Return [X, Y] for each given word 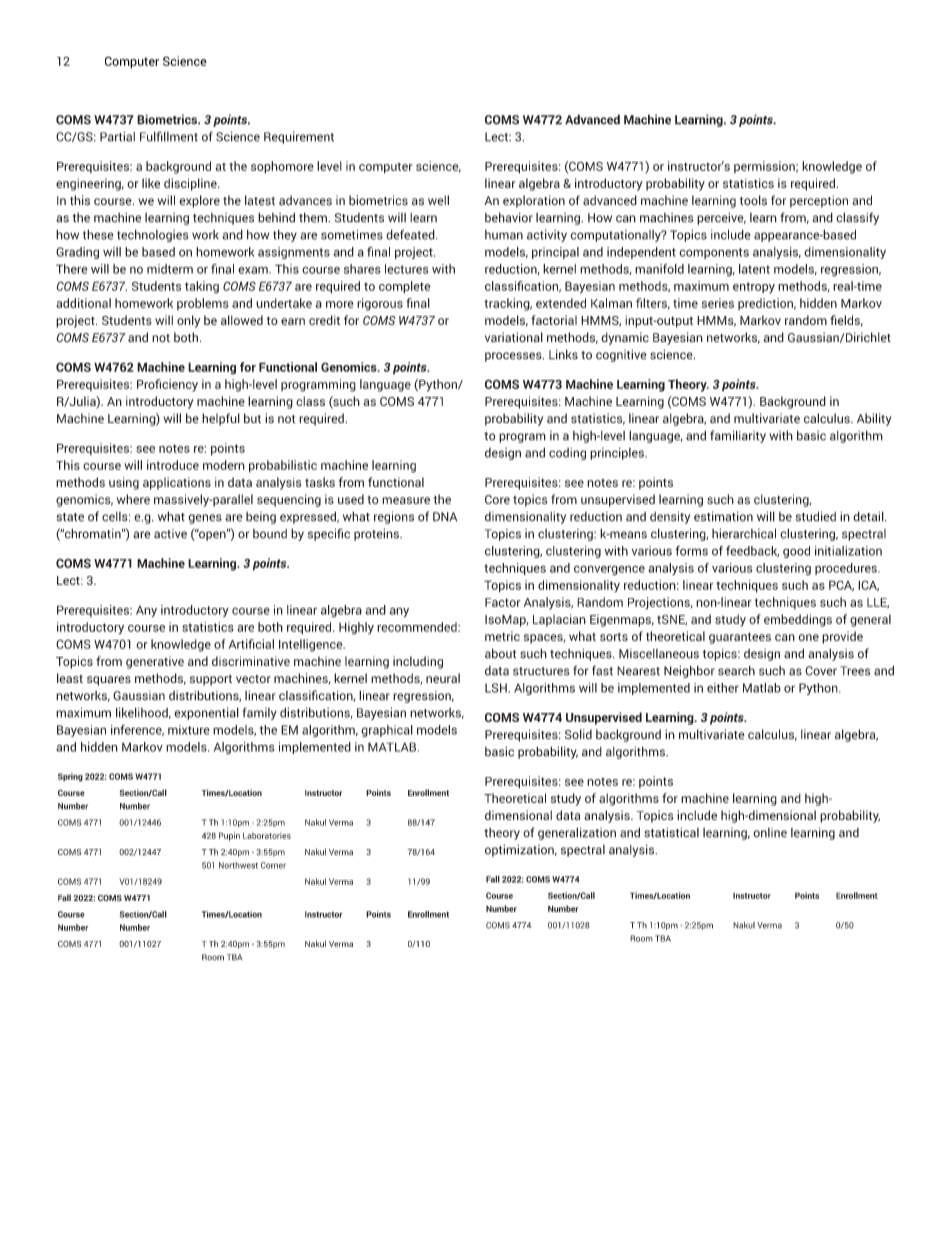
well [438, 200]
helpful [221, 419]
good [796, 552]
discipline [191, 184]
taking [202, 287]
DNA [445, 517]
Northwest [238, 865]
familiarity [738, 436]
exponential [206, 713]
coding [567, 454]
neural [443, 678]
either [723, 688]
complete [404, 287]
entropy [754, 288]
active [170, 534]
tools [753, 200]
